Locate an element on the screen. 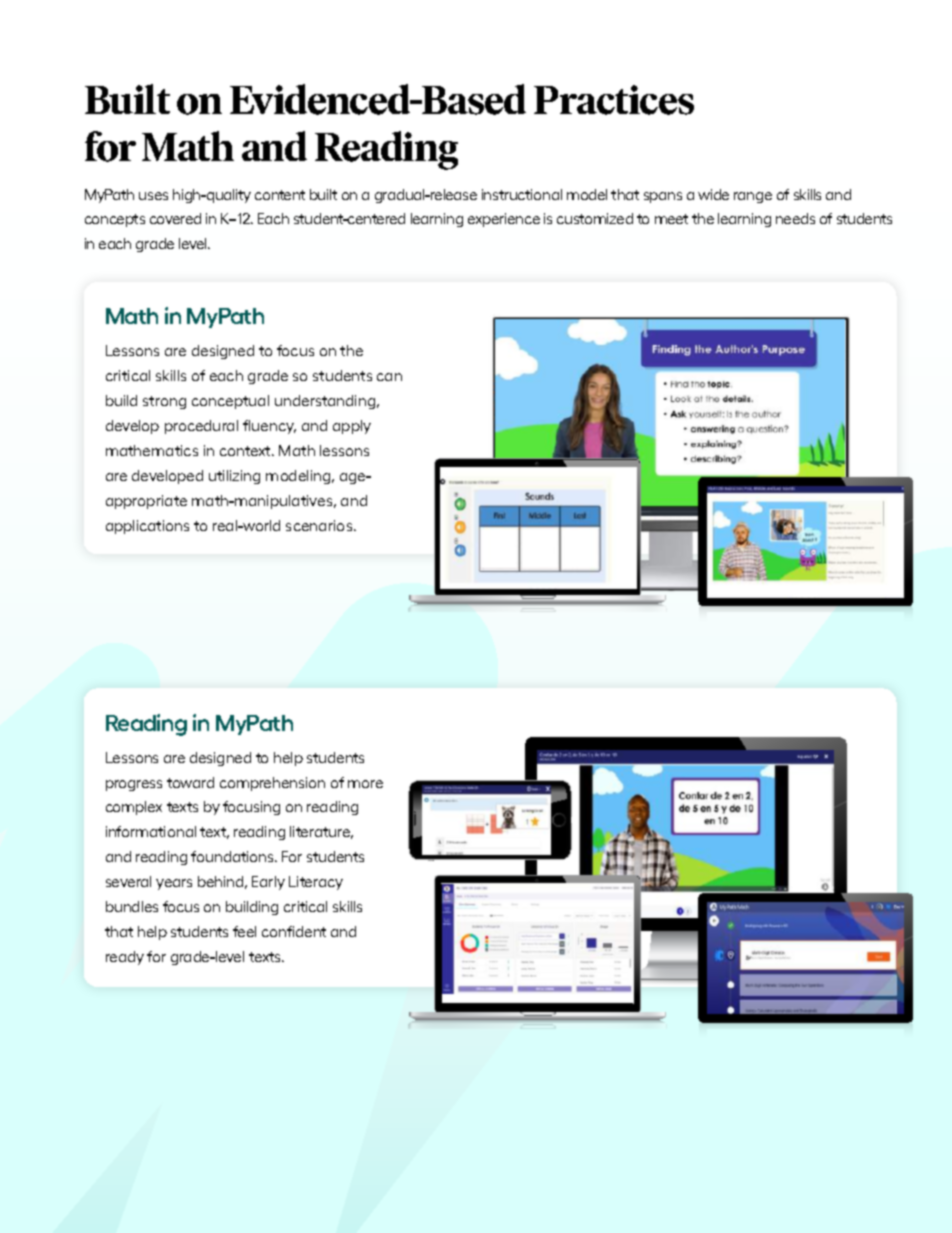 This screenshot has width=952, height=1233. conceptual is located at coordinates (230, 402).
